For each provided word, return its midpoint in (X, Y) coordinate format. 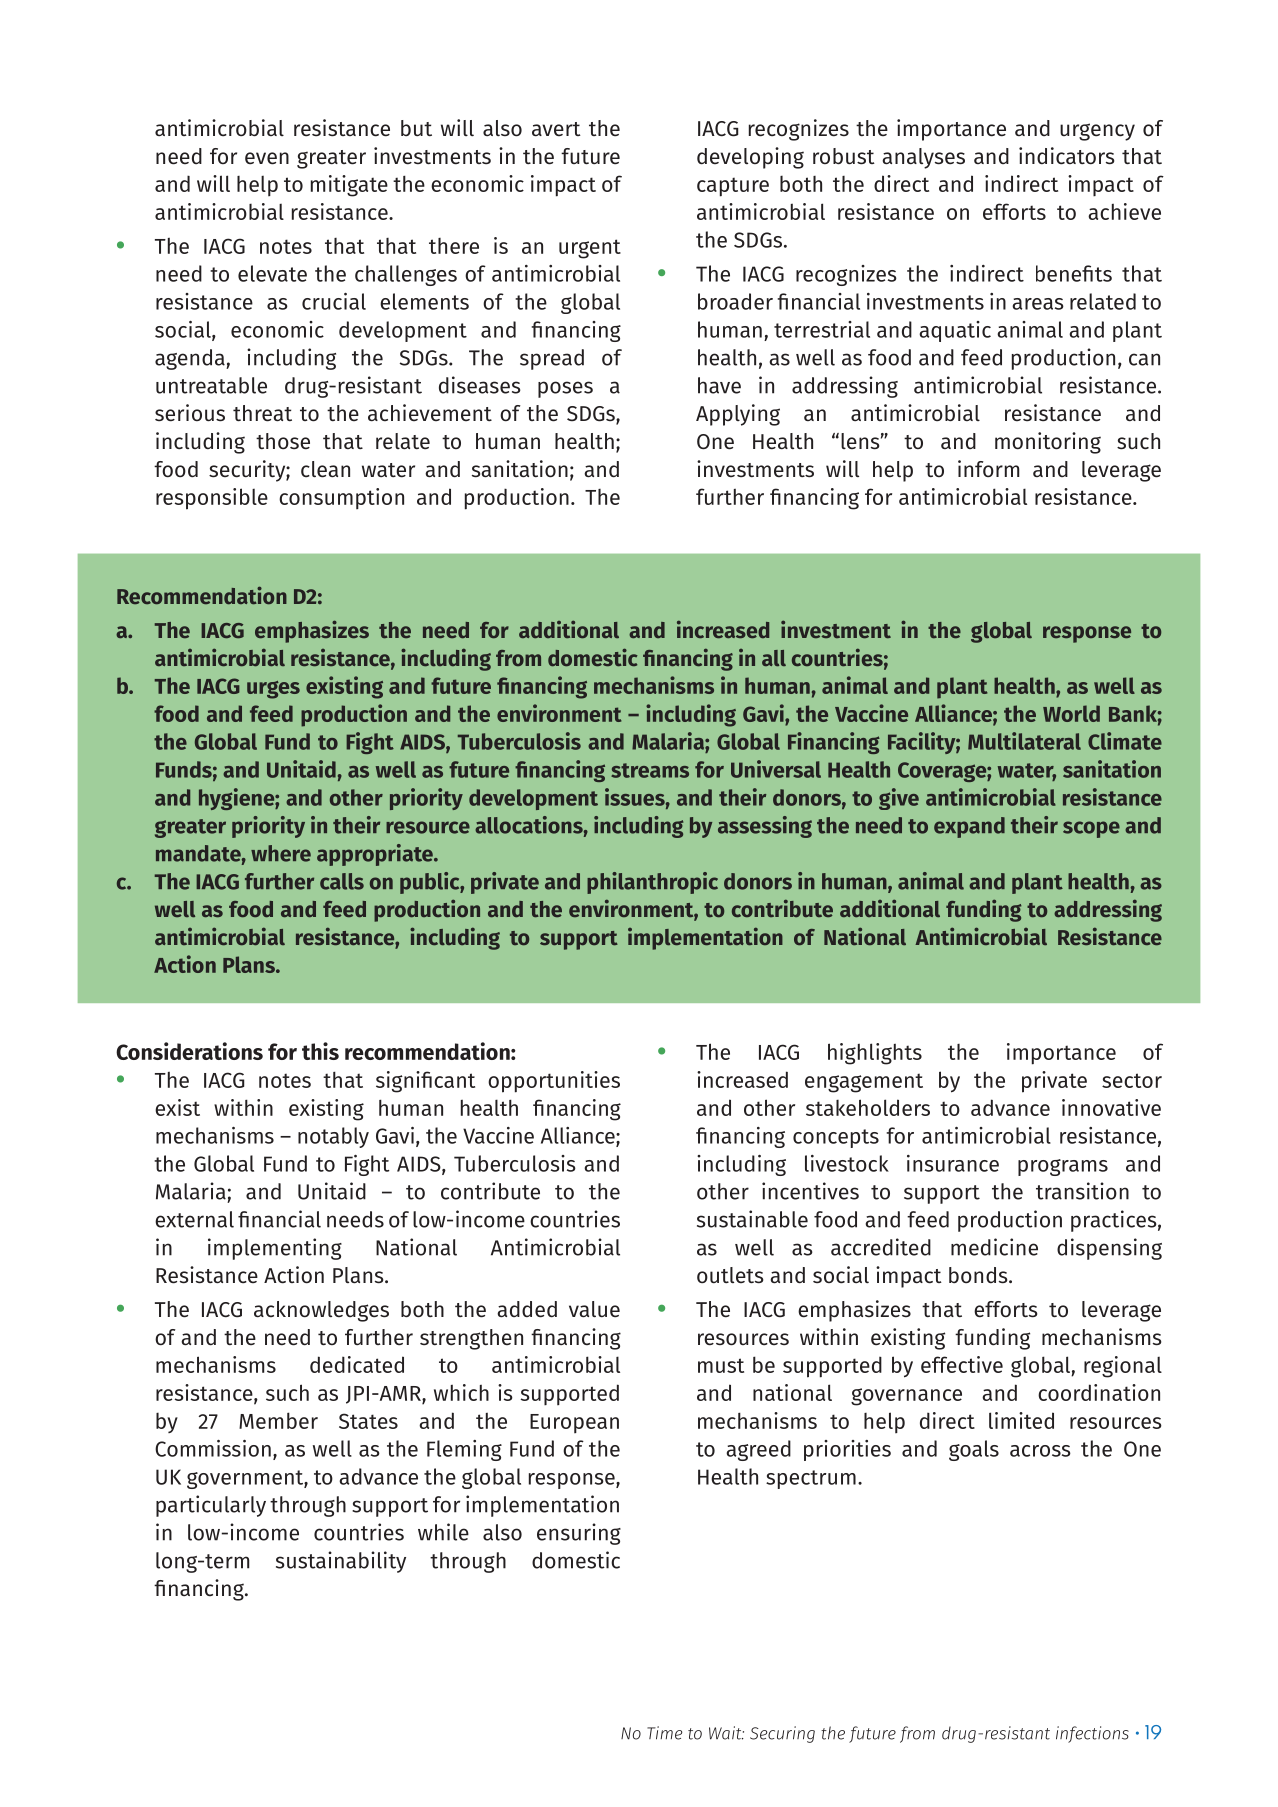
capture (733, 187)
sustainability (341, 1562)
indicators (1066, 156)
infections (1092, 1734)
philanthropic (652, 883)
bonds (979, 1275)
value (594, 1309)
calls (342, 881)
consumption (341, 498)
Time (665, 1733)
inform (989, 468)
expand (969, 827)
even (267, 158)
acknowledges (321, 1311)
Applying (738, 415)
